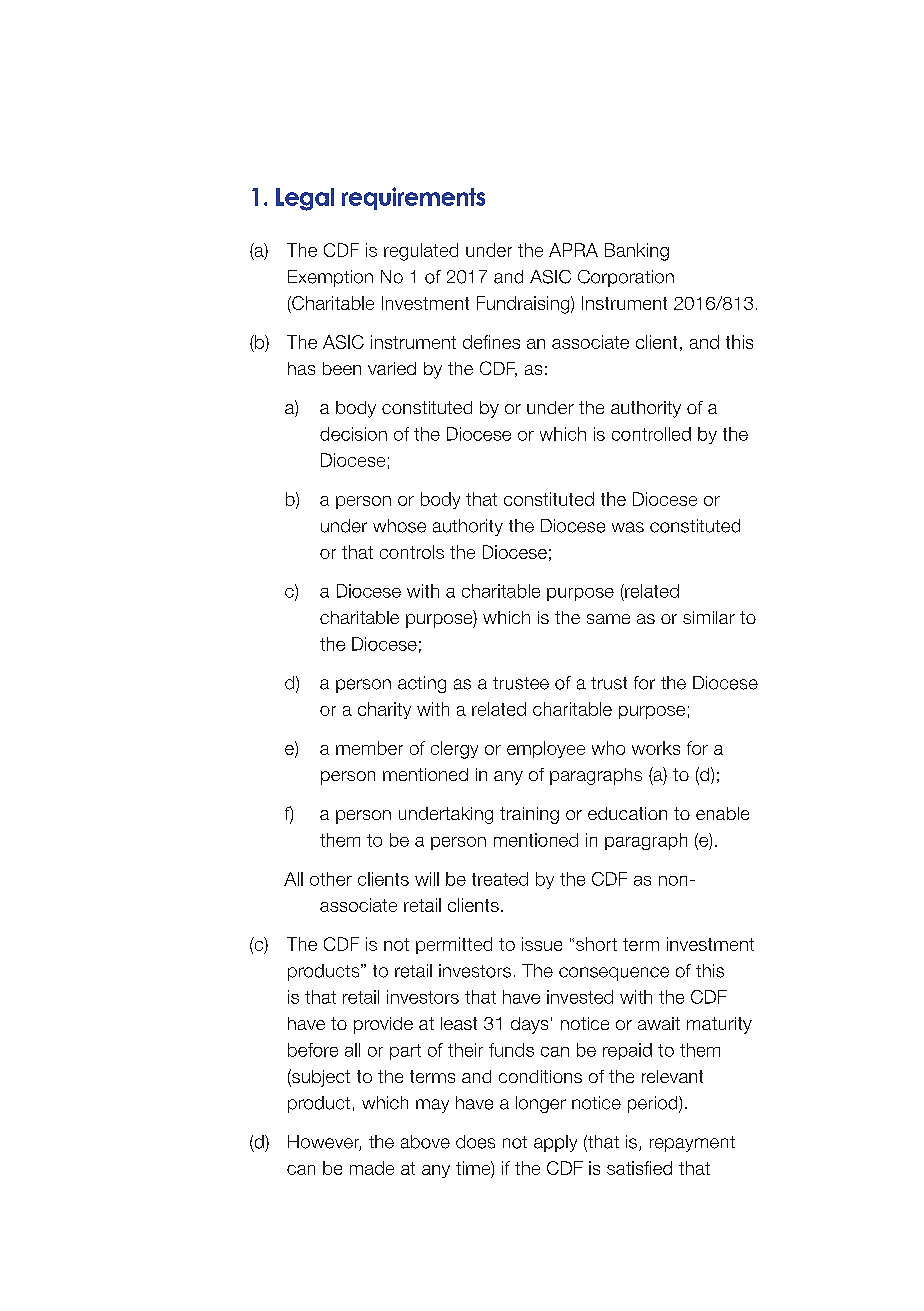  What do you see at coordinates (637, 252) in the screenshot?
I see `Banking` at bounding box center [637, 252].
